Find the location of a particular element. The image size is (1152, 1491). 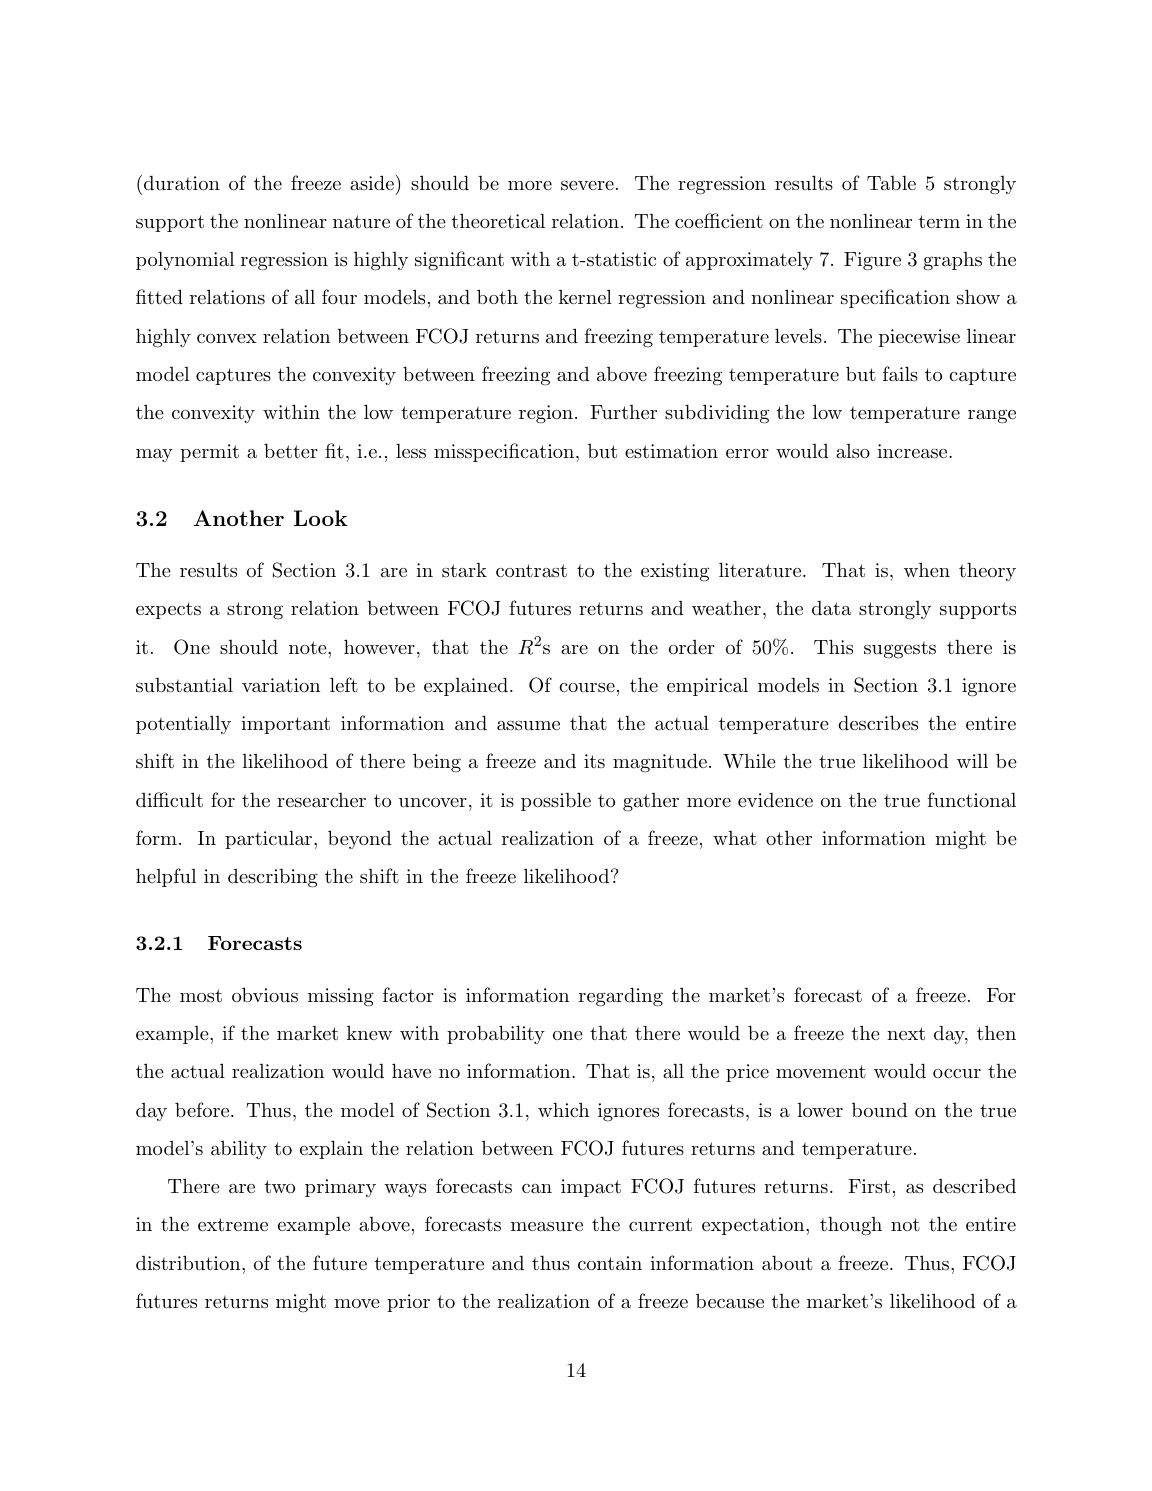

contain is located at coordinates (610, 1263).
